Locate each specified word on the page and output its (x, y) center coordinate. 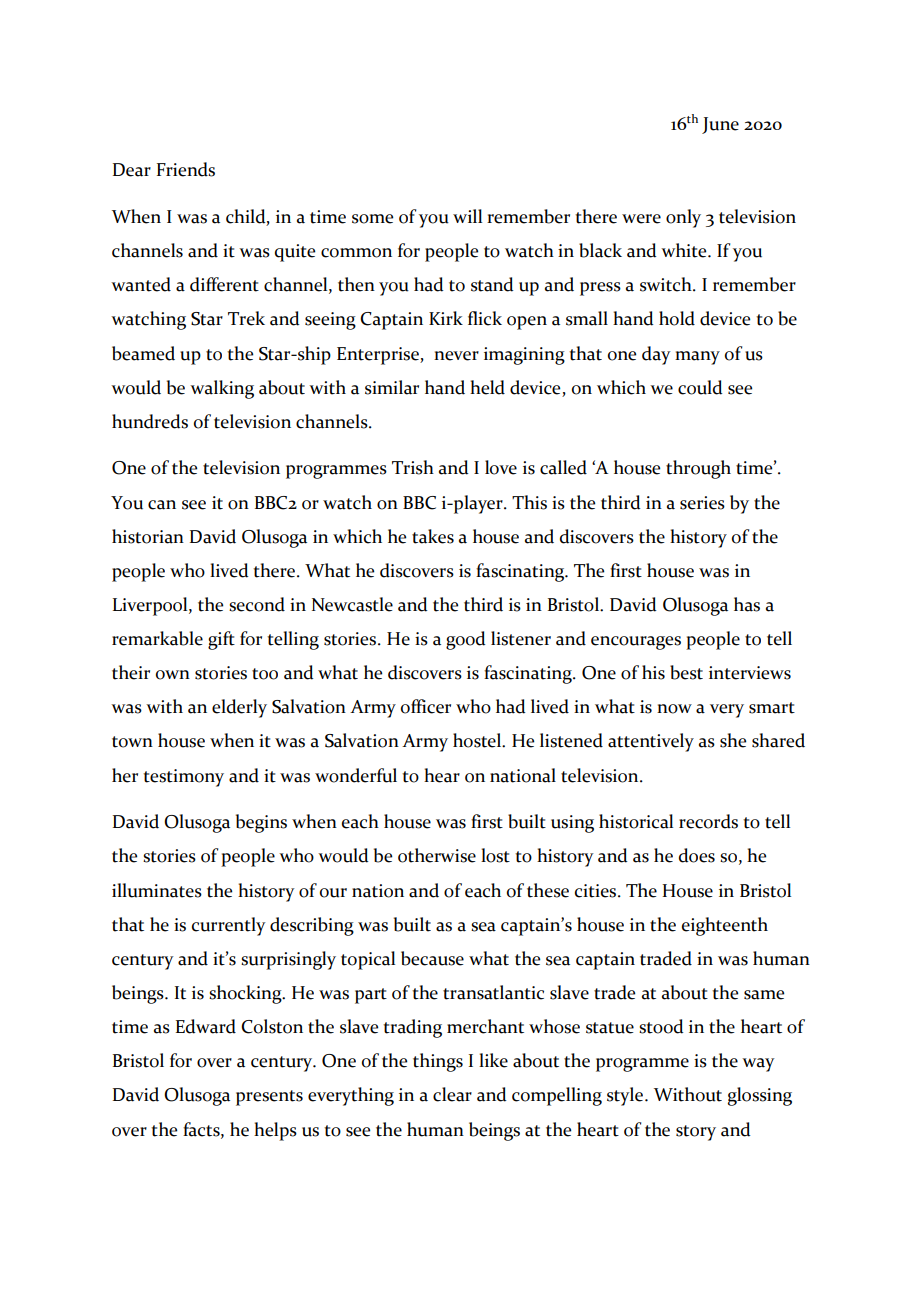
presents (269, 1098)
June (720, 125)
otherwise (437, 855)
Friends (186, 169)
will (467, 216)
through (698, 469)
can (162, 505)
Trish (413, 467)
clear (452, 1094)
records (708, 821)
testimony (183, 778)
